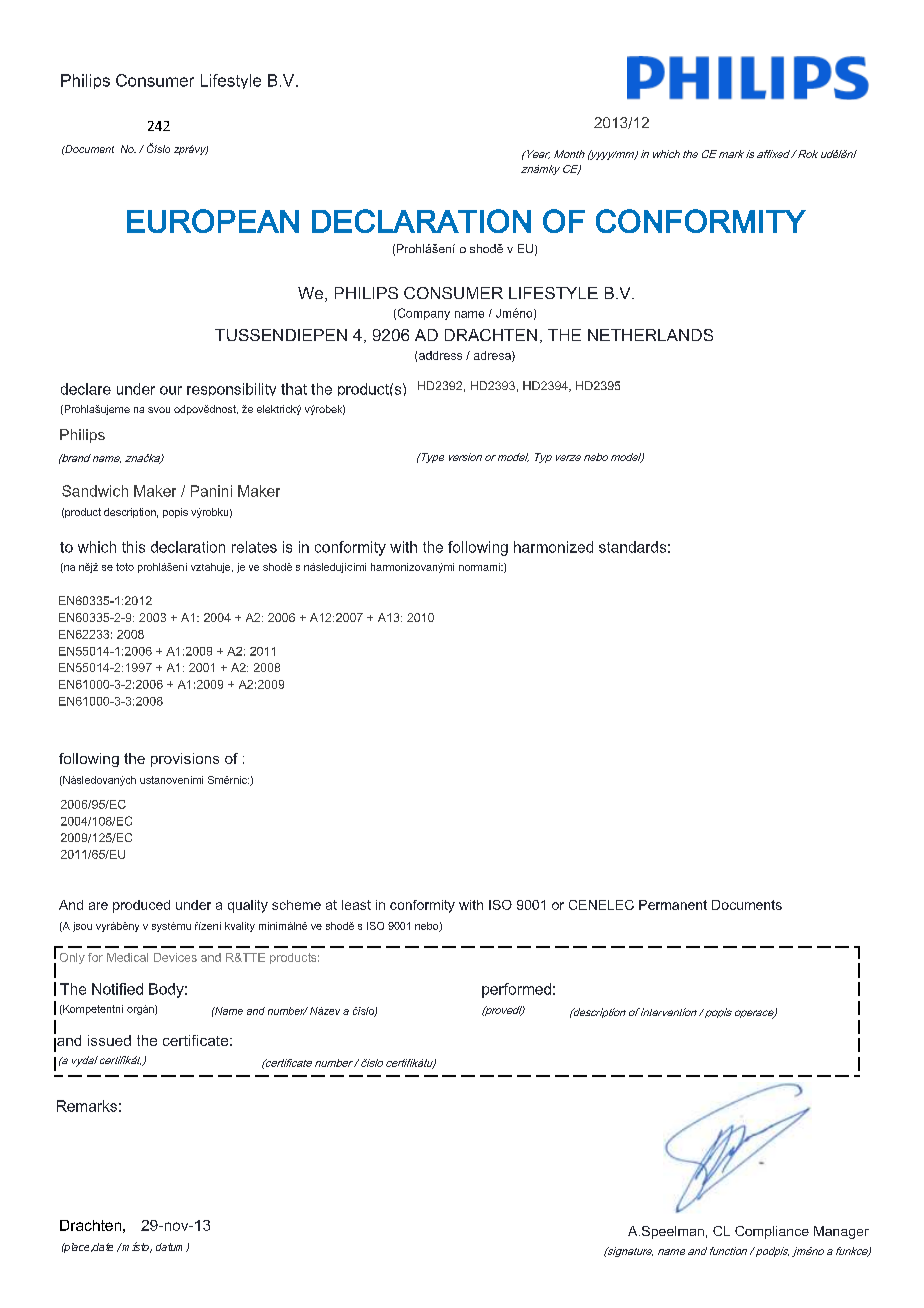  Describe the element at coordinates (141, 906) in the document. I see `produced` at that location.
